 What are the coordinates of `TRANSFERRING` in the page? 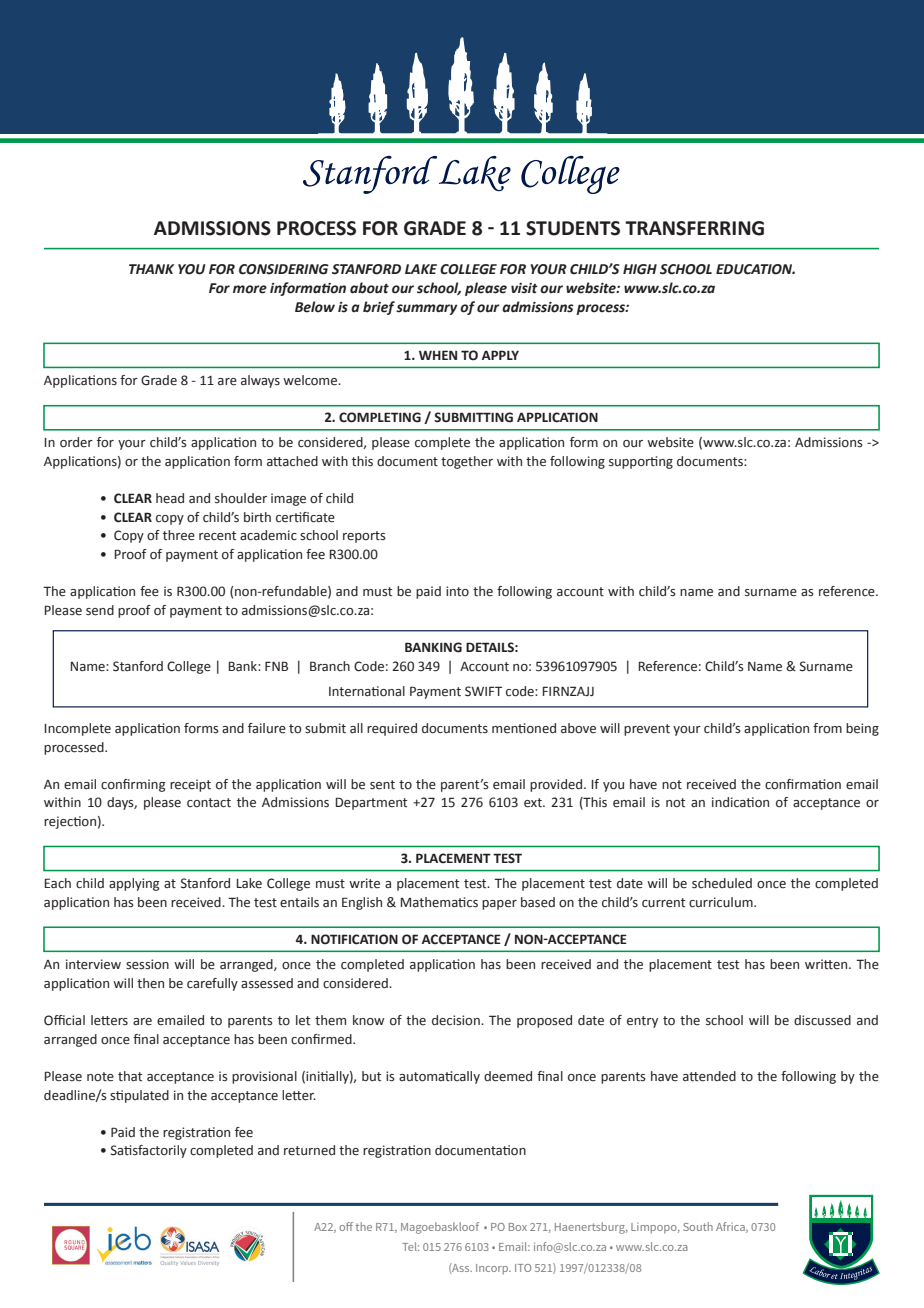 It's located at (694, 228).
